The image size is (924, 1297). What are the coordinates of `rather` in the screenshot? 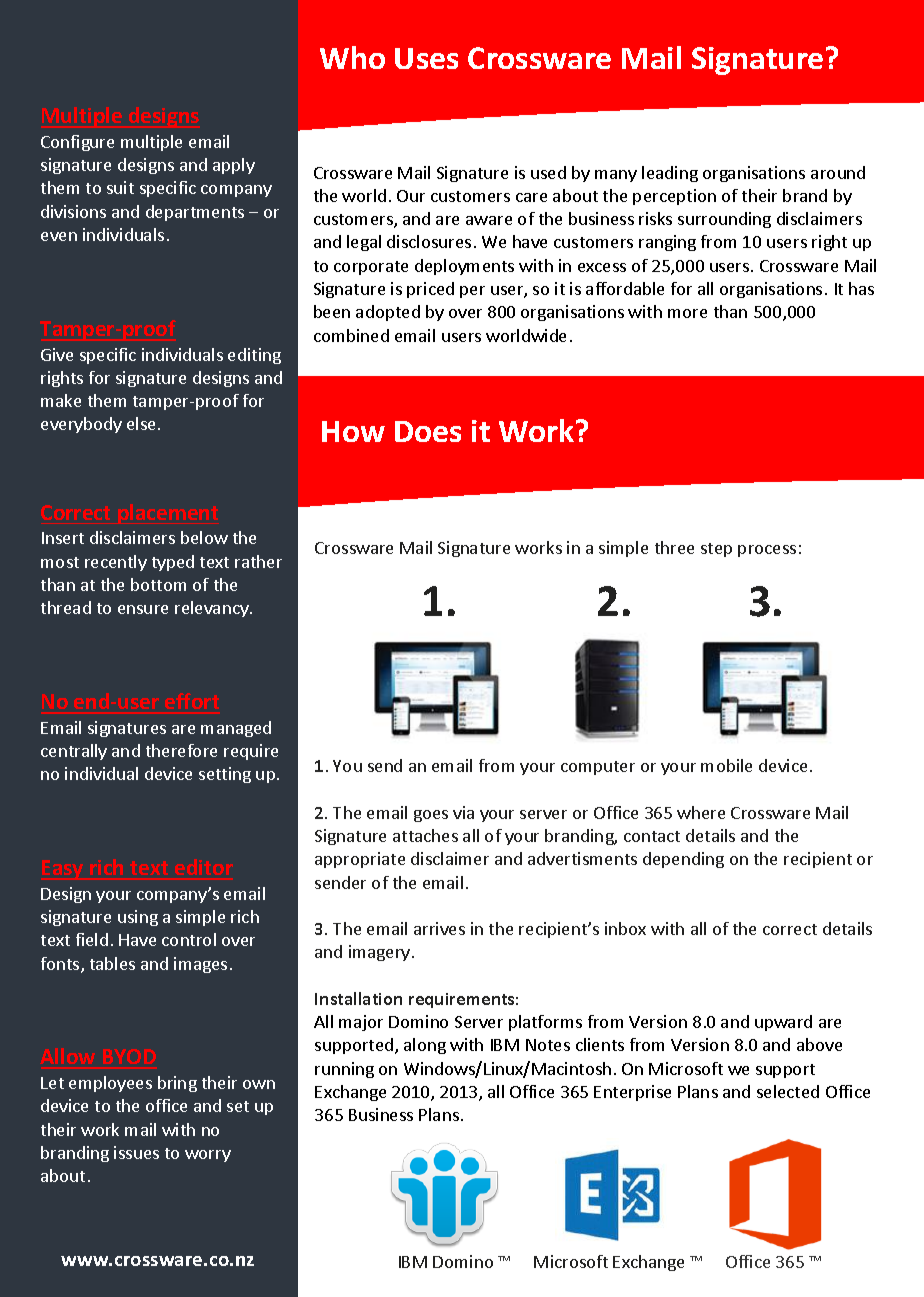 It's located at (258, 561).
